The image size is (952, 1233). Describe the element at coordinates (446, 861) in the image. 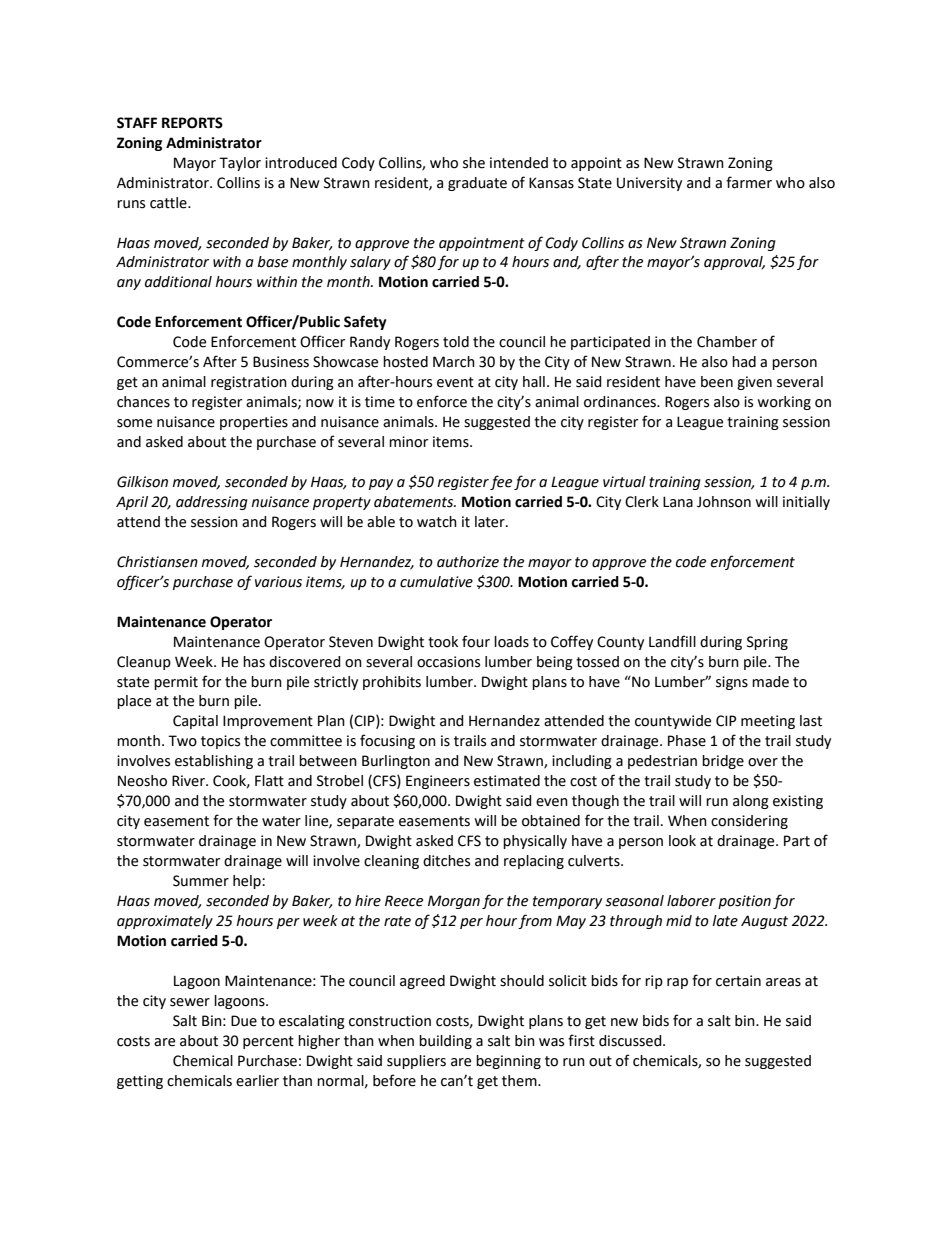

I see `ditches` at that location.
